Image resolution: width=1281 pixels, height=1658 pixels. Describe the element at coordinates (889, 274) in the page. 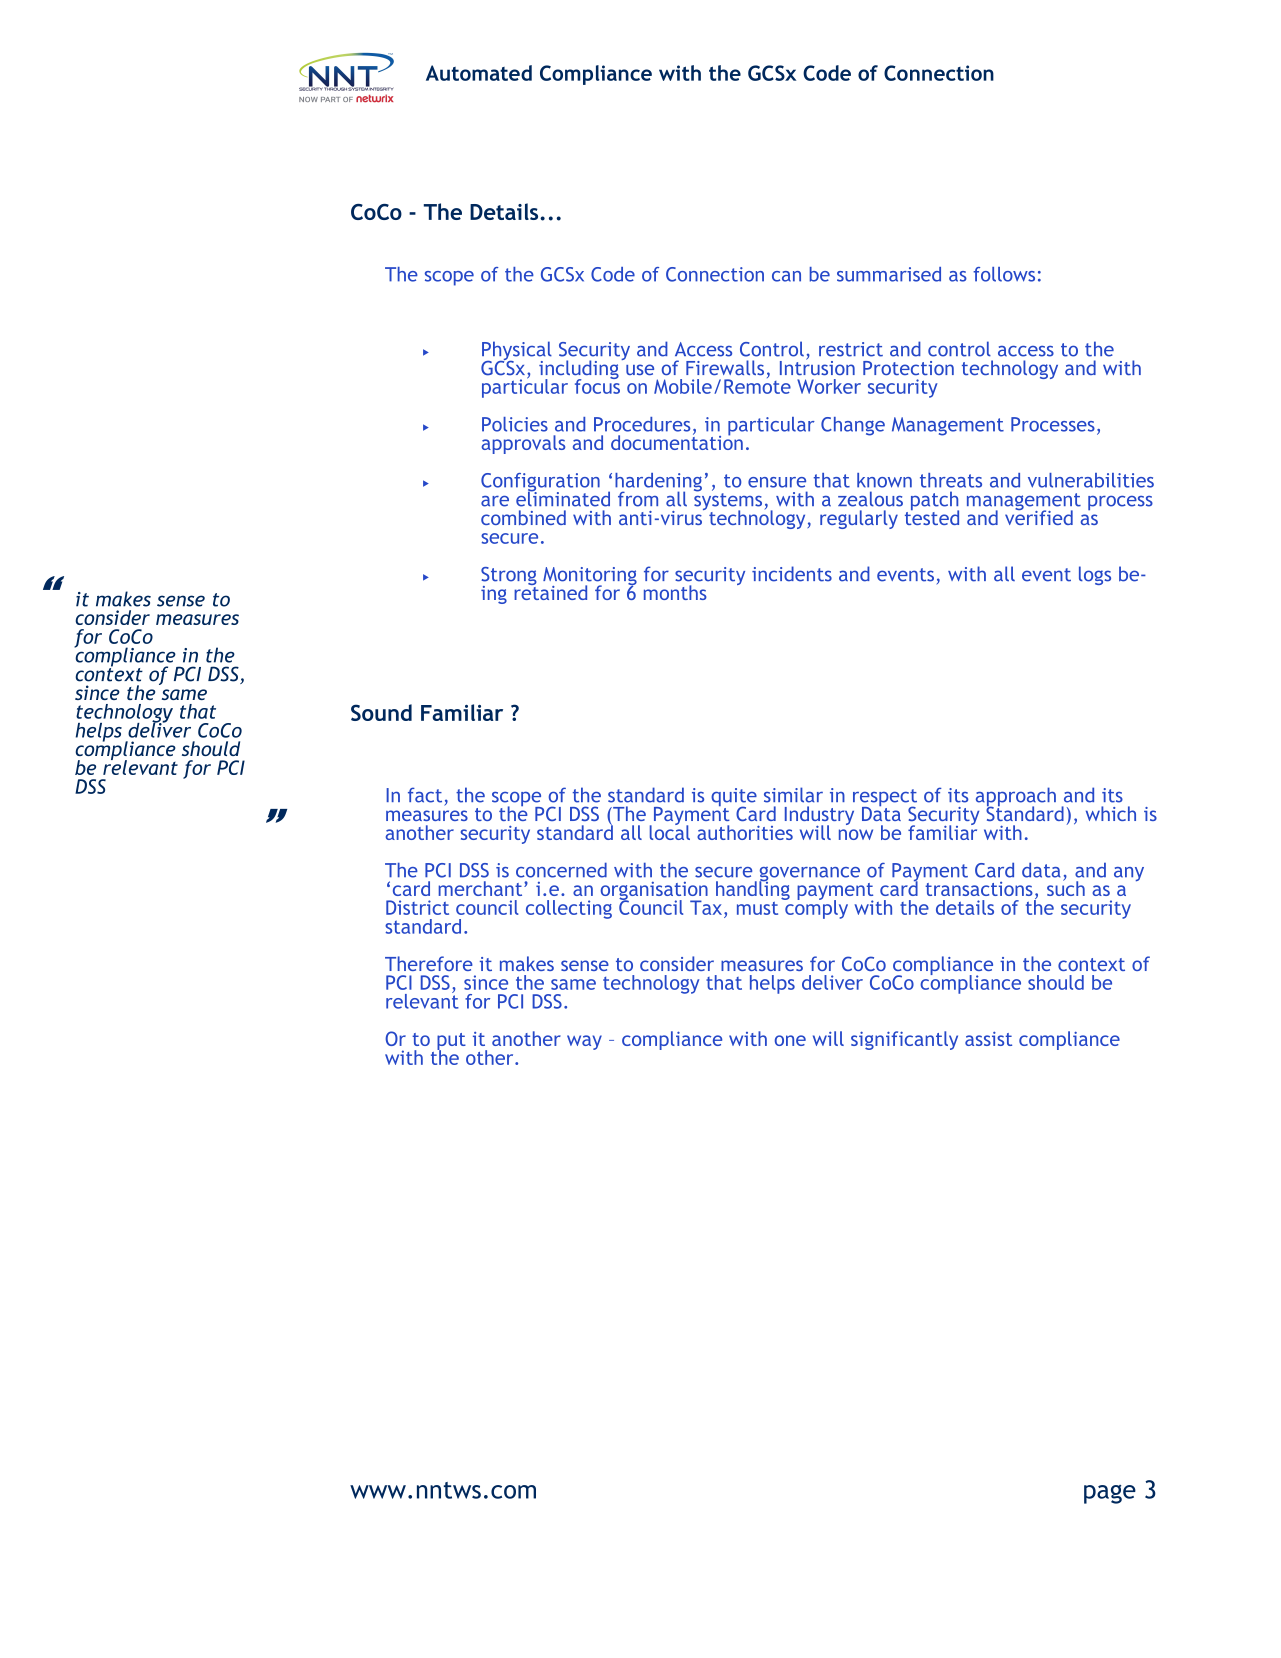

I see `summarised` at that location.
